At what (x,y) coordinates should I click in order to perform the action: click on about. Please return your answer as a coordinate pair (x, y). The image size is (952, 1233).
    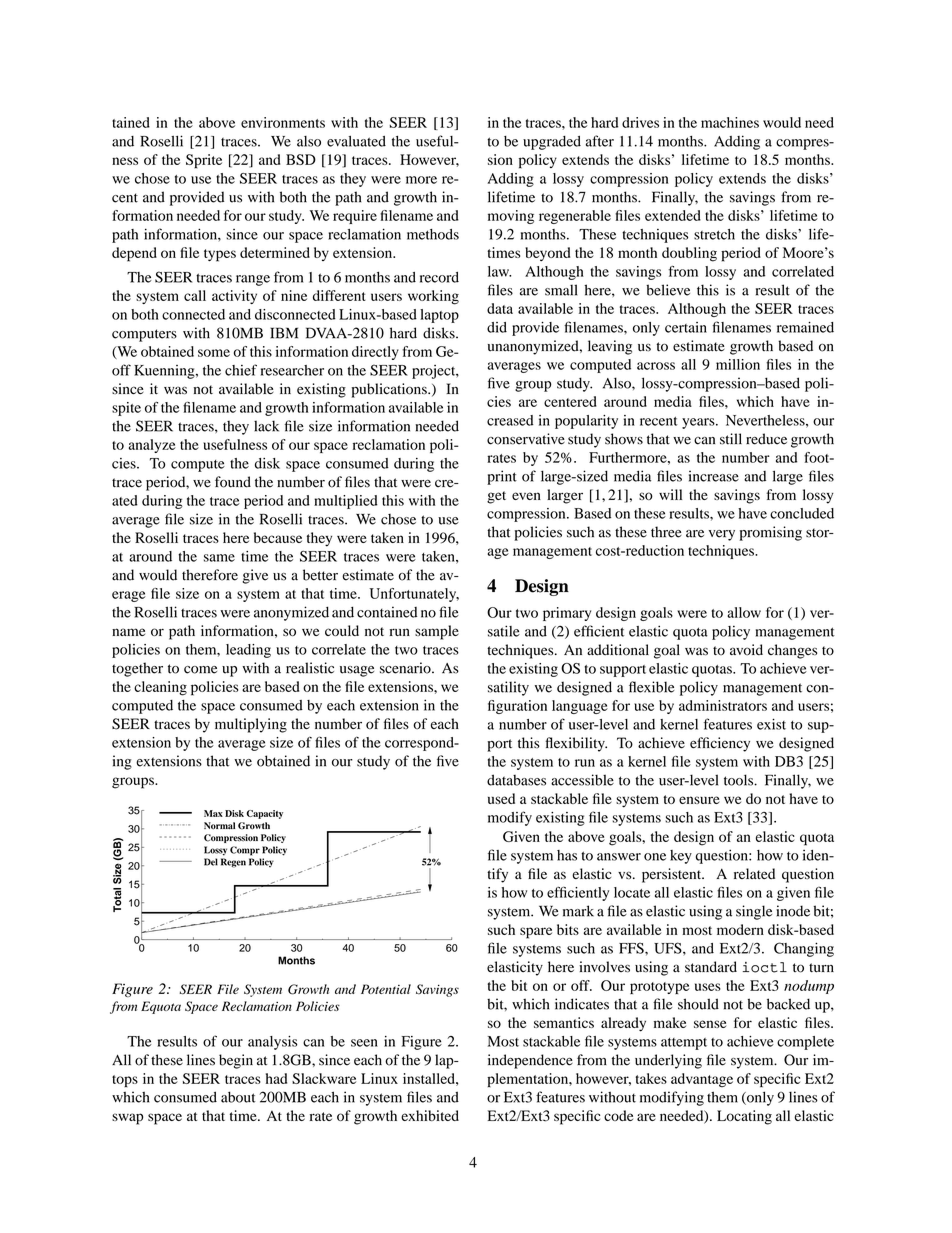
    Looking at the image, I should click on (238, 1097).
